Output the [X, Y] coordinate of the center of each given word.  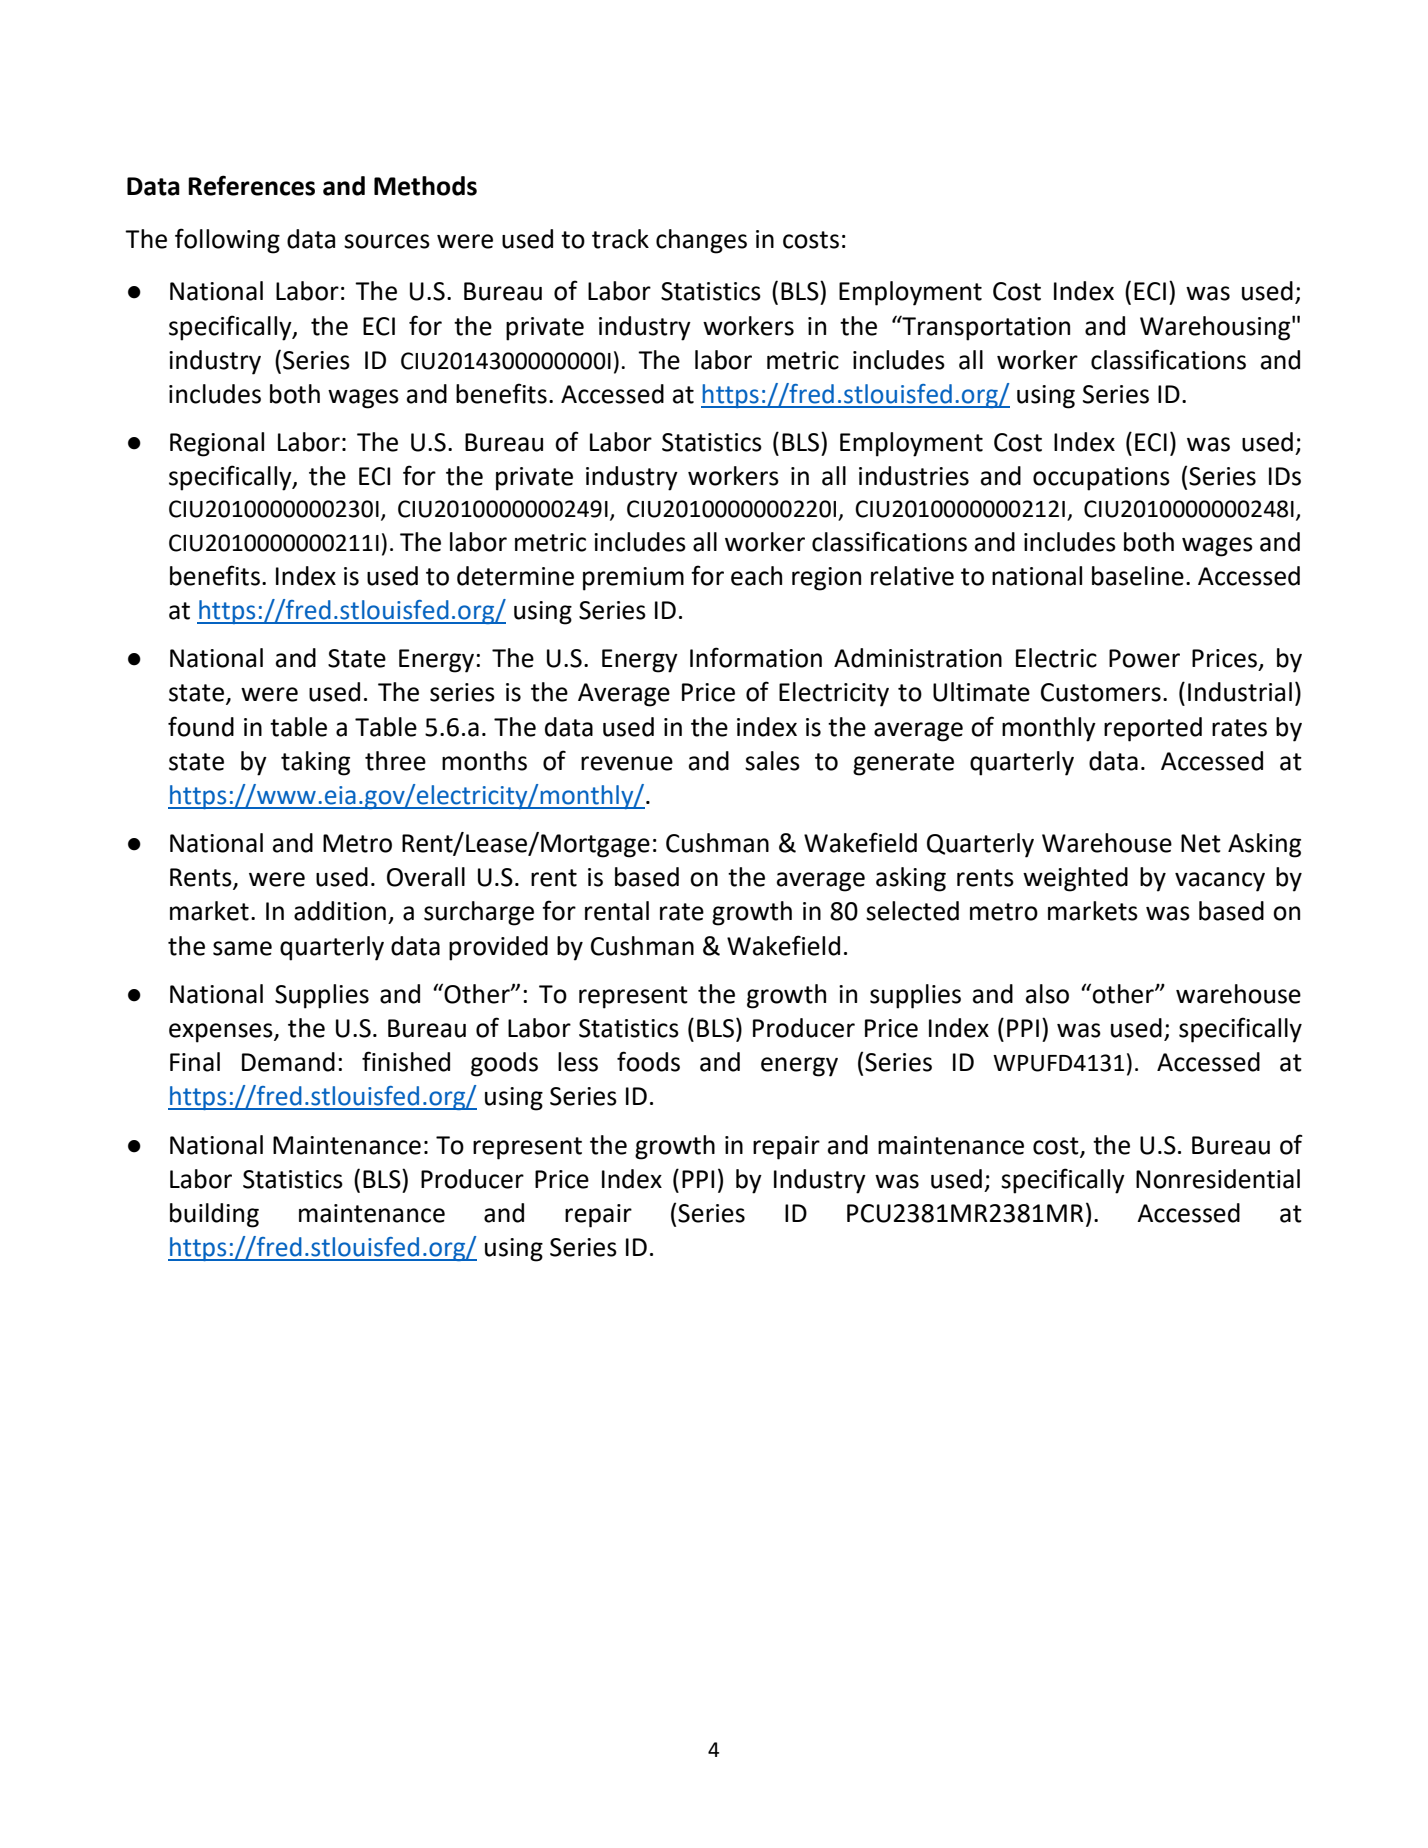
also [1047, 994]
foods [648, 1061]
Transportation [985, 328]
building [214, 1215]
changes [701, 241]
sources [387, 241]
